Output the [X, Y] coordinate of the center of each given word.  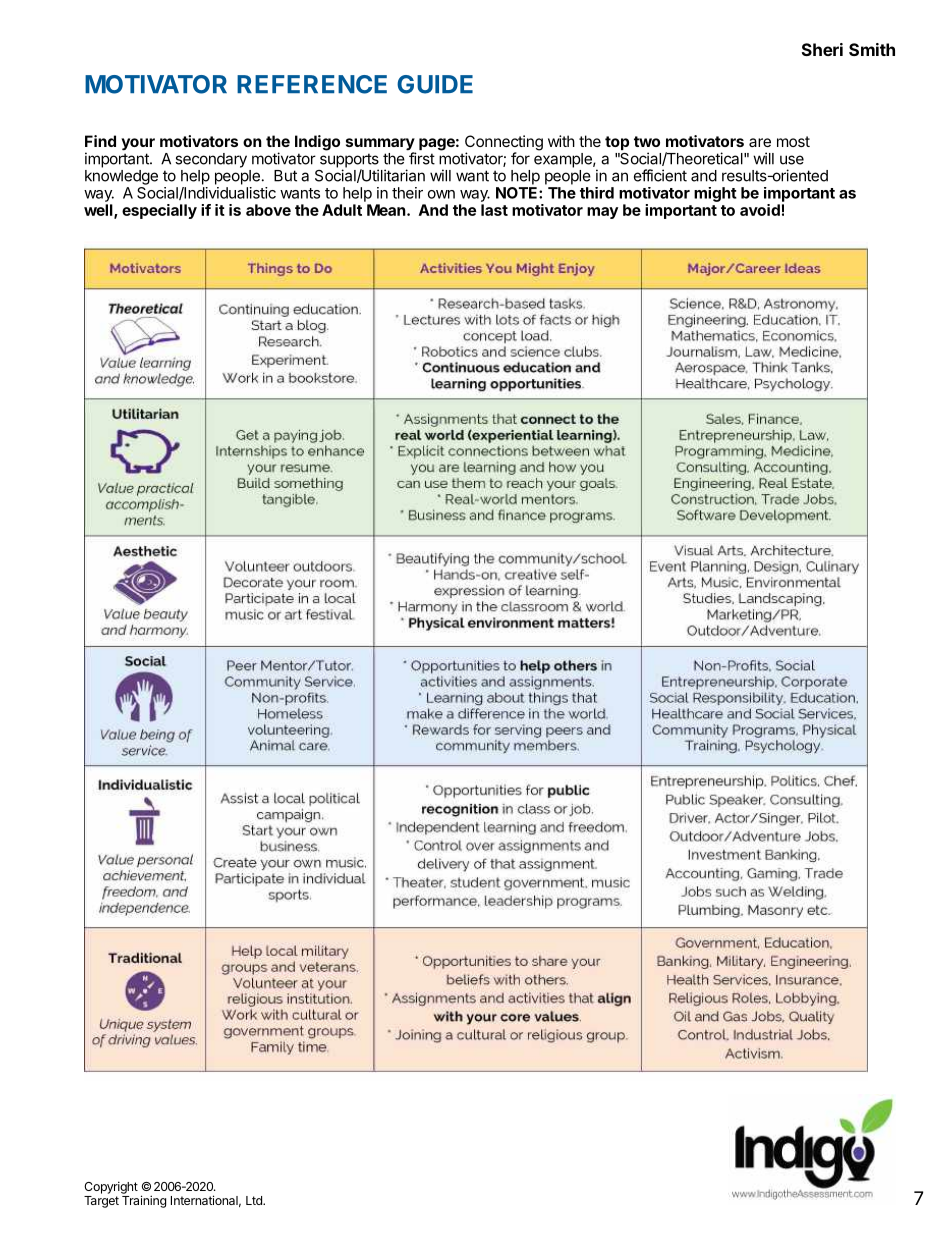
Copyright [111, 1187]
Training [144, 1201]
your [138, 144]
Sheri [822, 49]
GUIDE [435, 84]
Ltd [255, 1200]
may [602, 213]
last [494, 210]
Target [101, 1202]
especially [159, 211]
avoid [760, 210]
